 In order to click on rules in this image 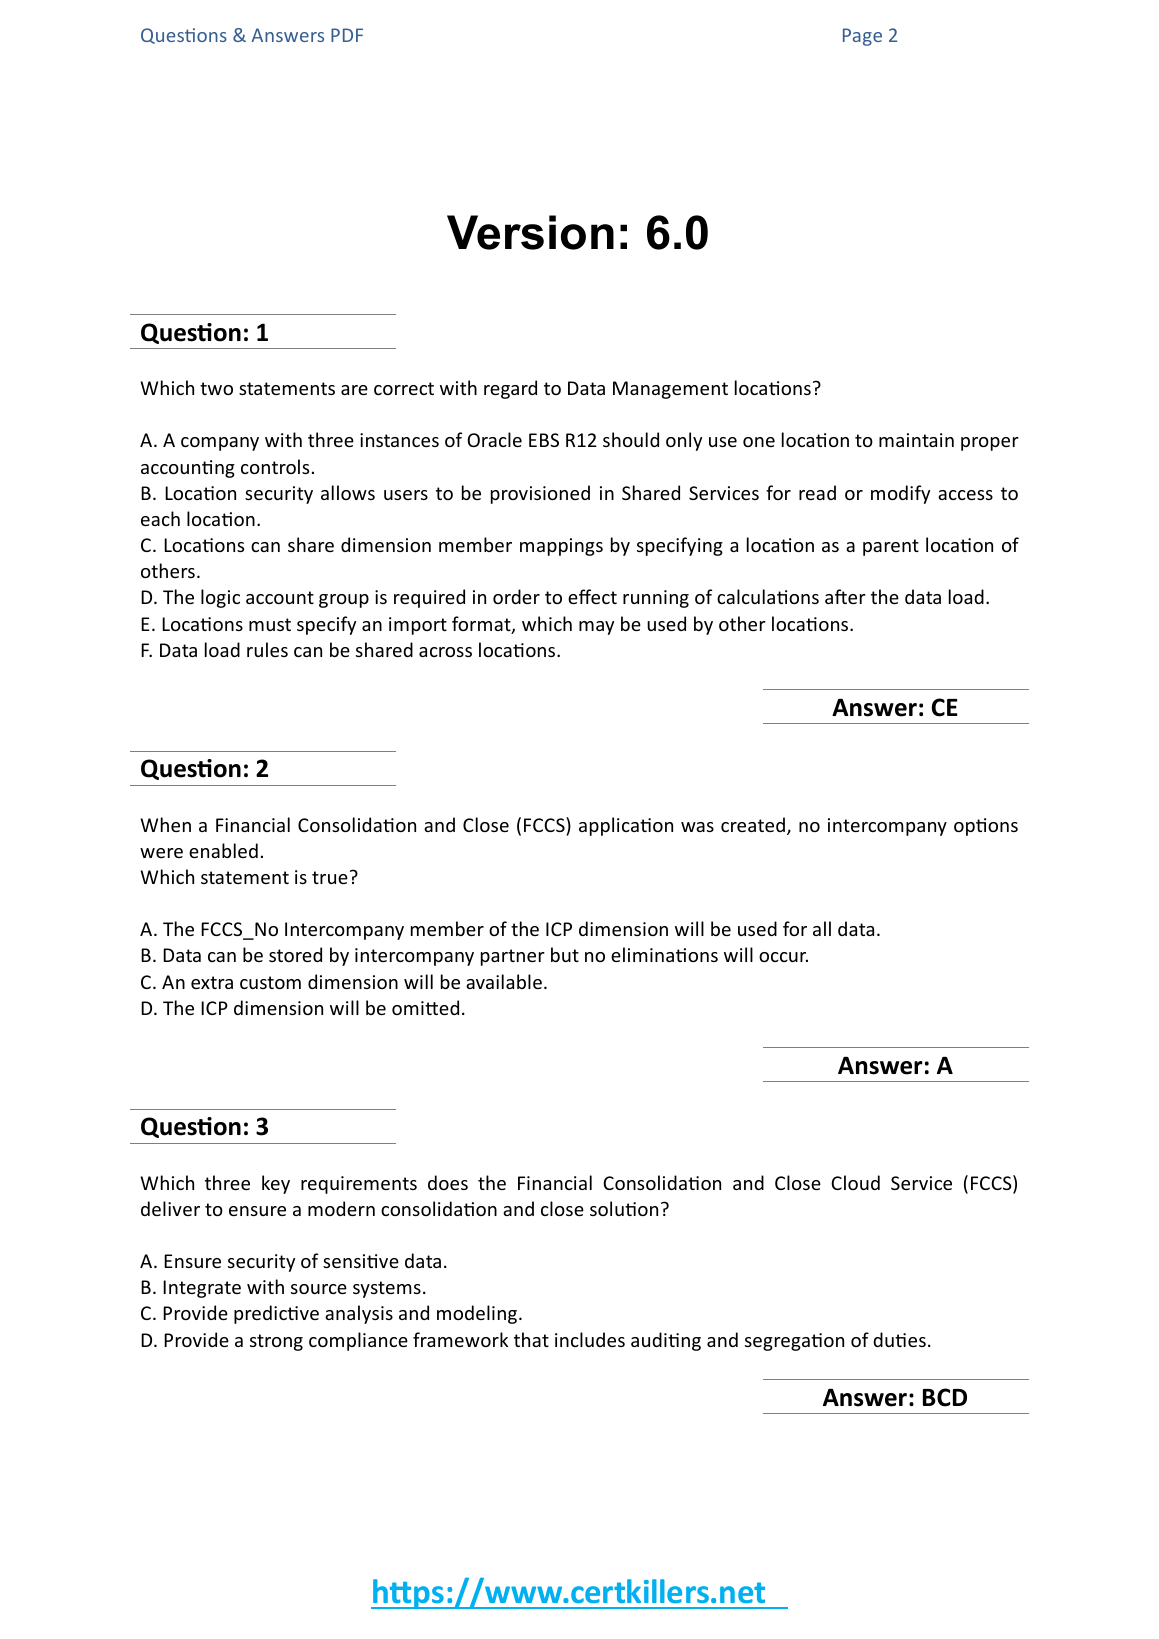, I will do `click(267, 649)`.
